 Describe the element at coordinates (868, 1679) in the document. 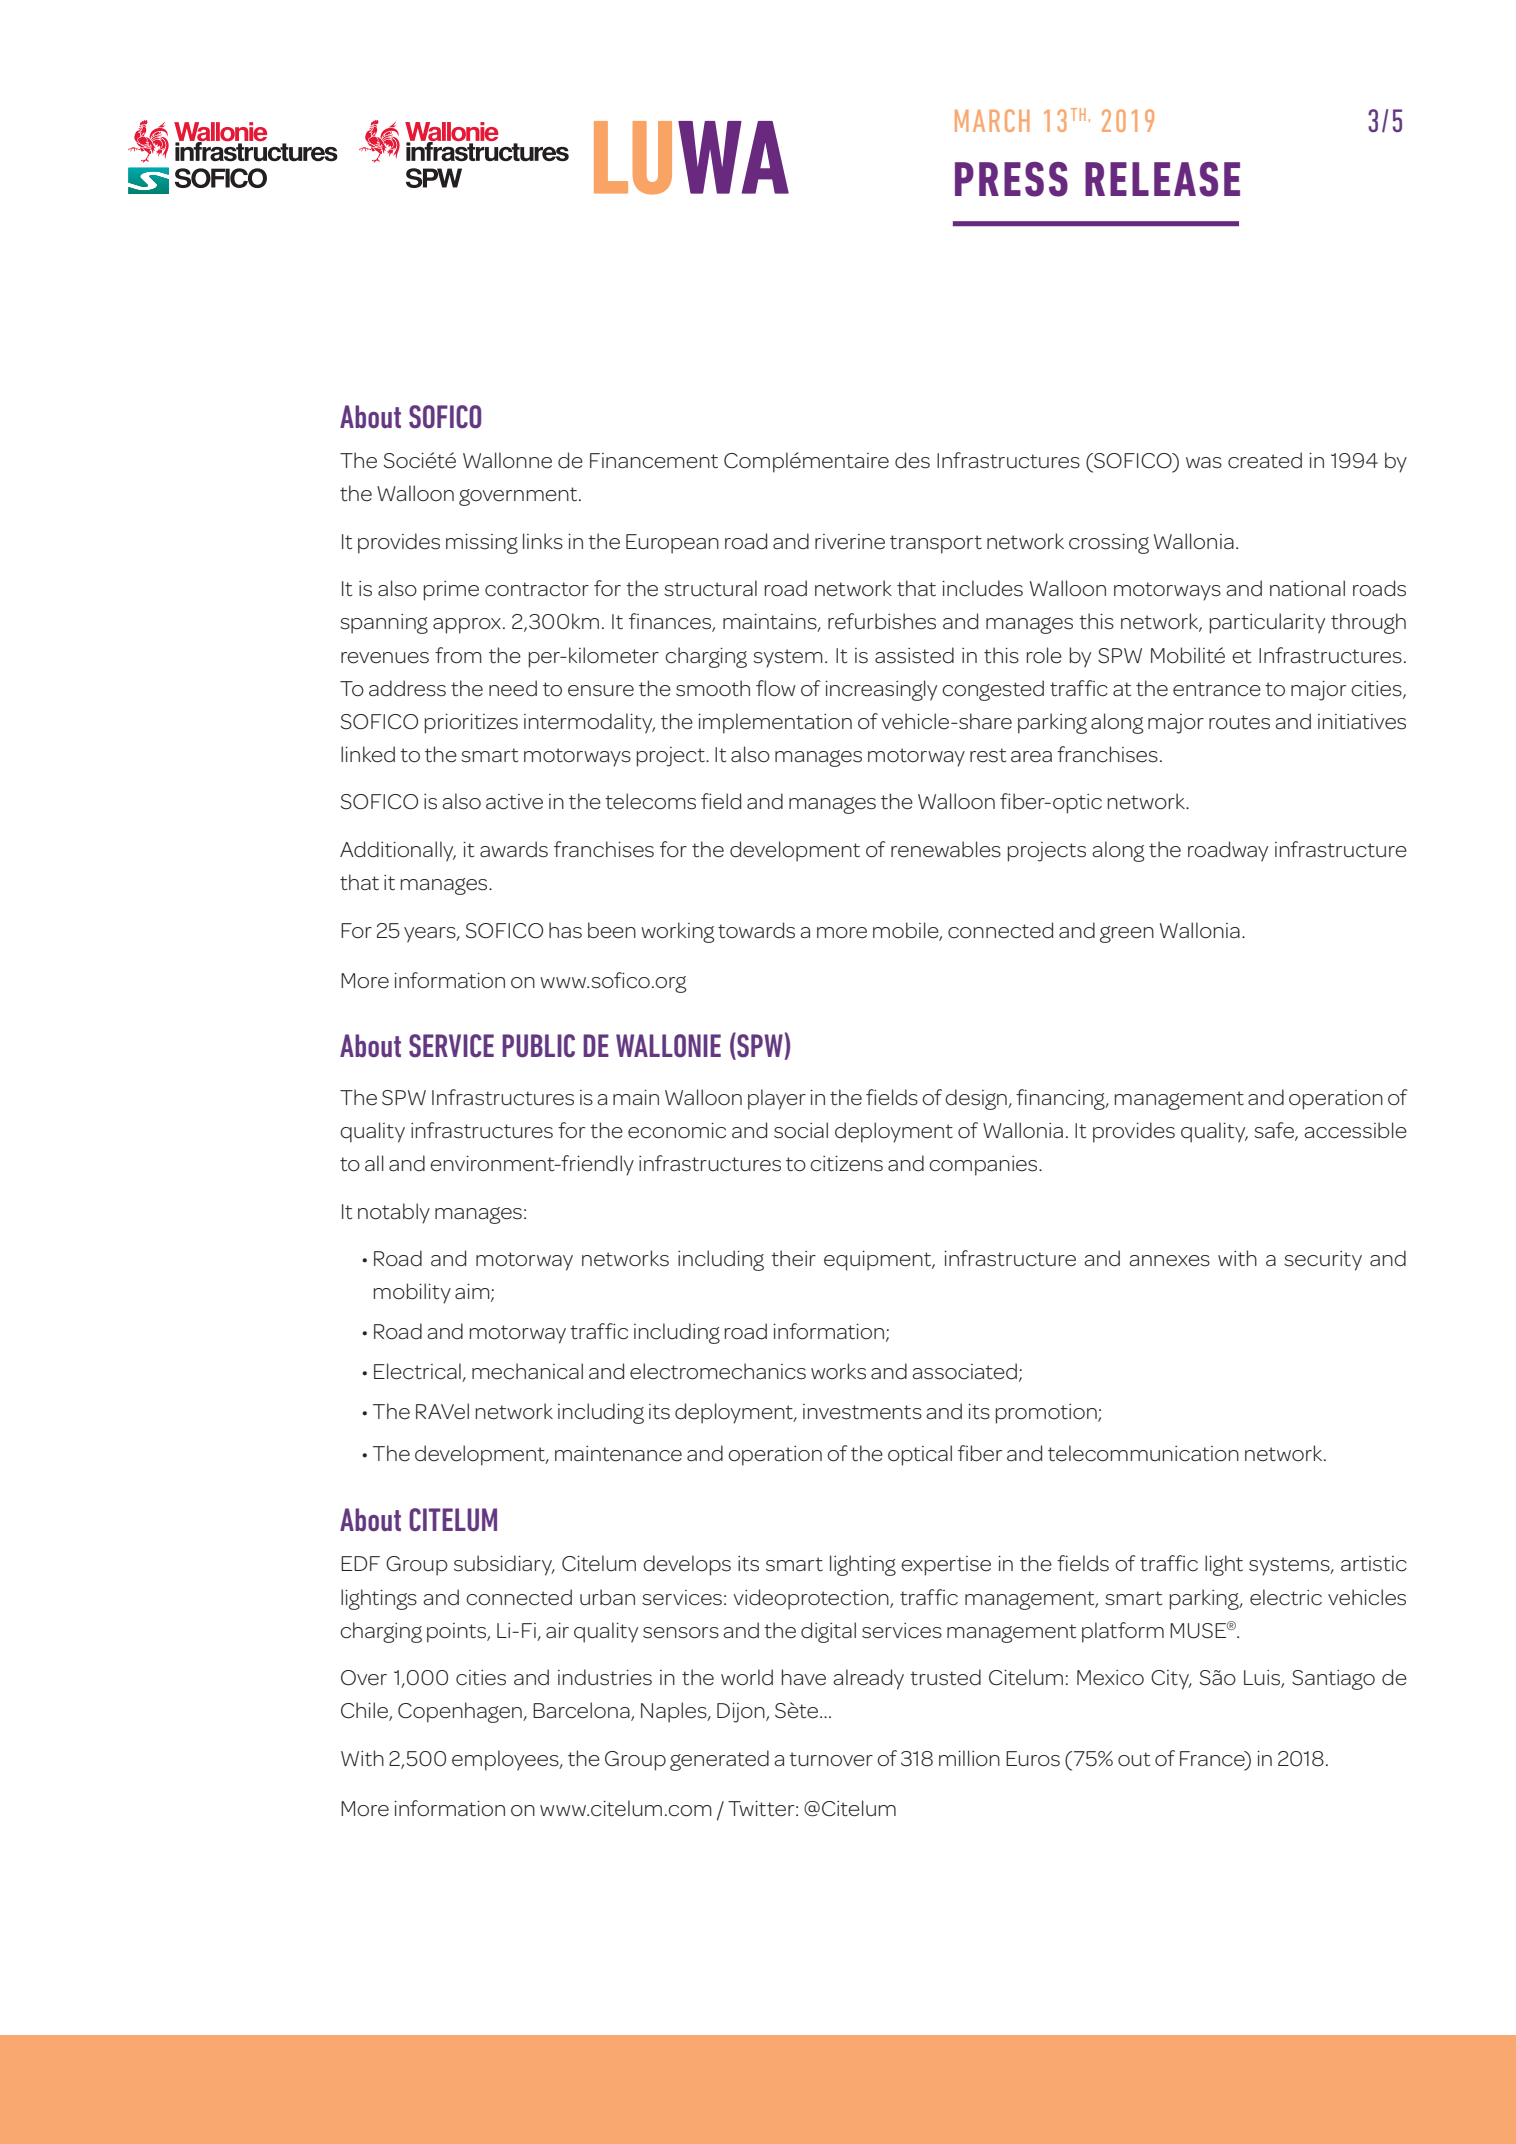

I see `already` at that location.
